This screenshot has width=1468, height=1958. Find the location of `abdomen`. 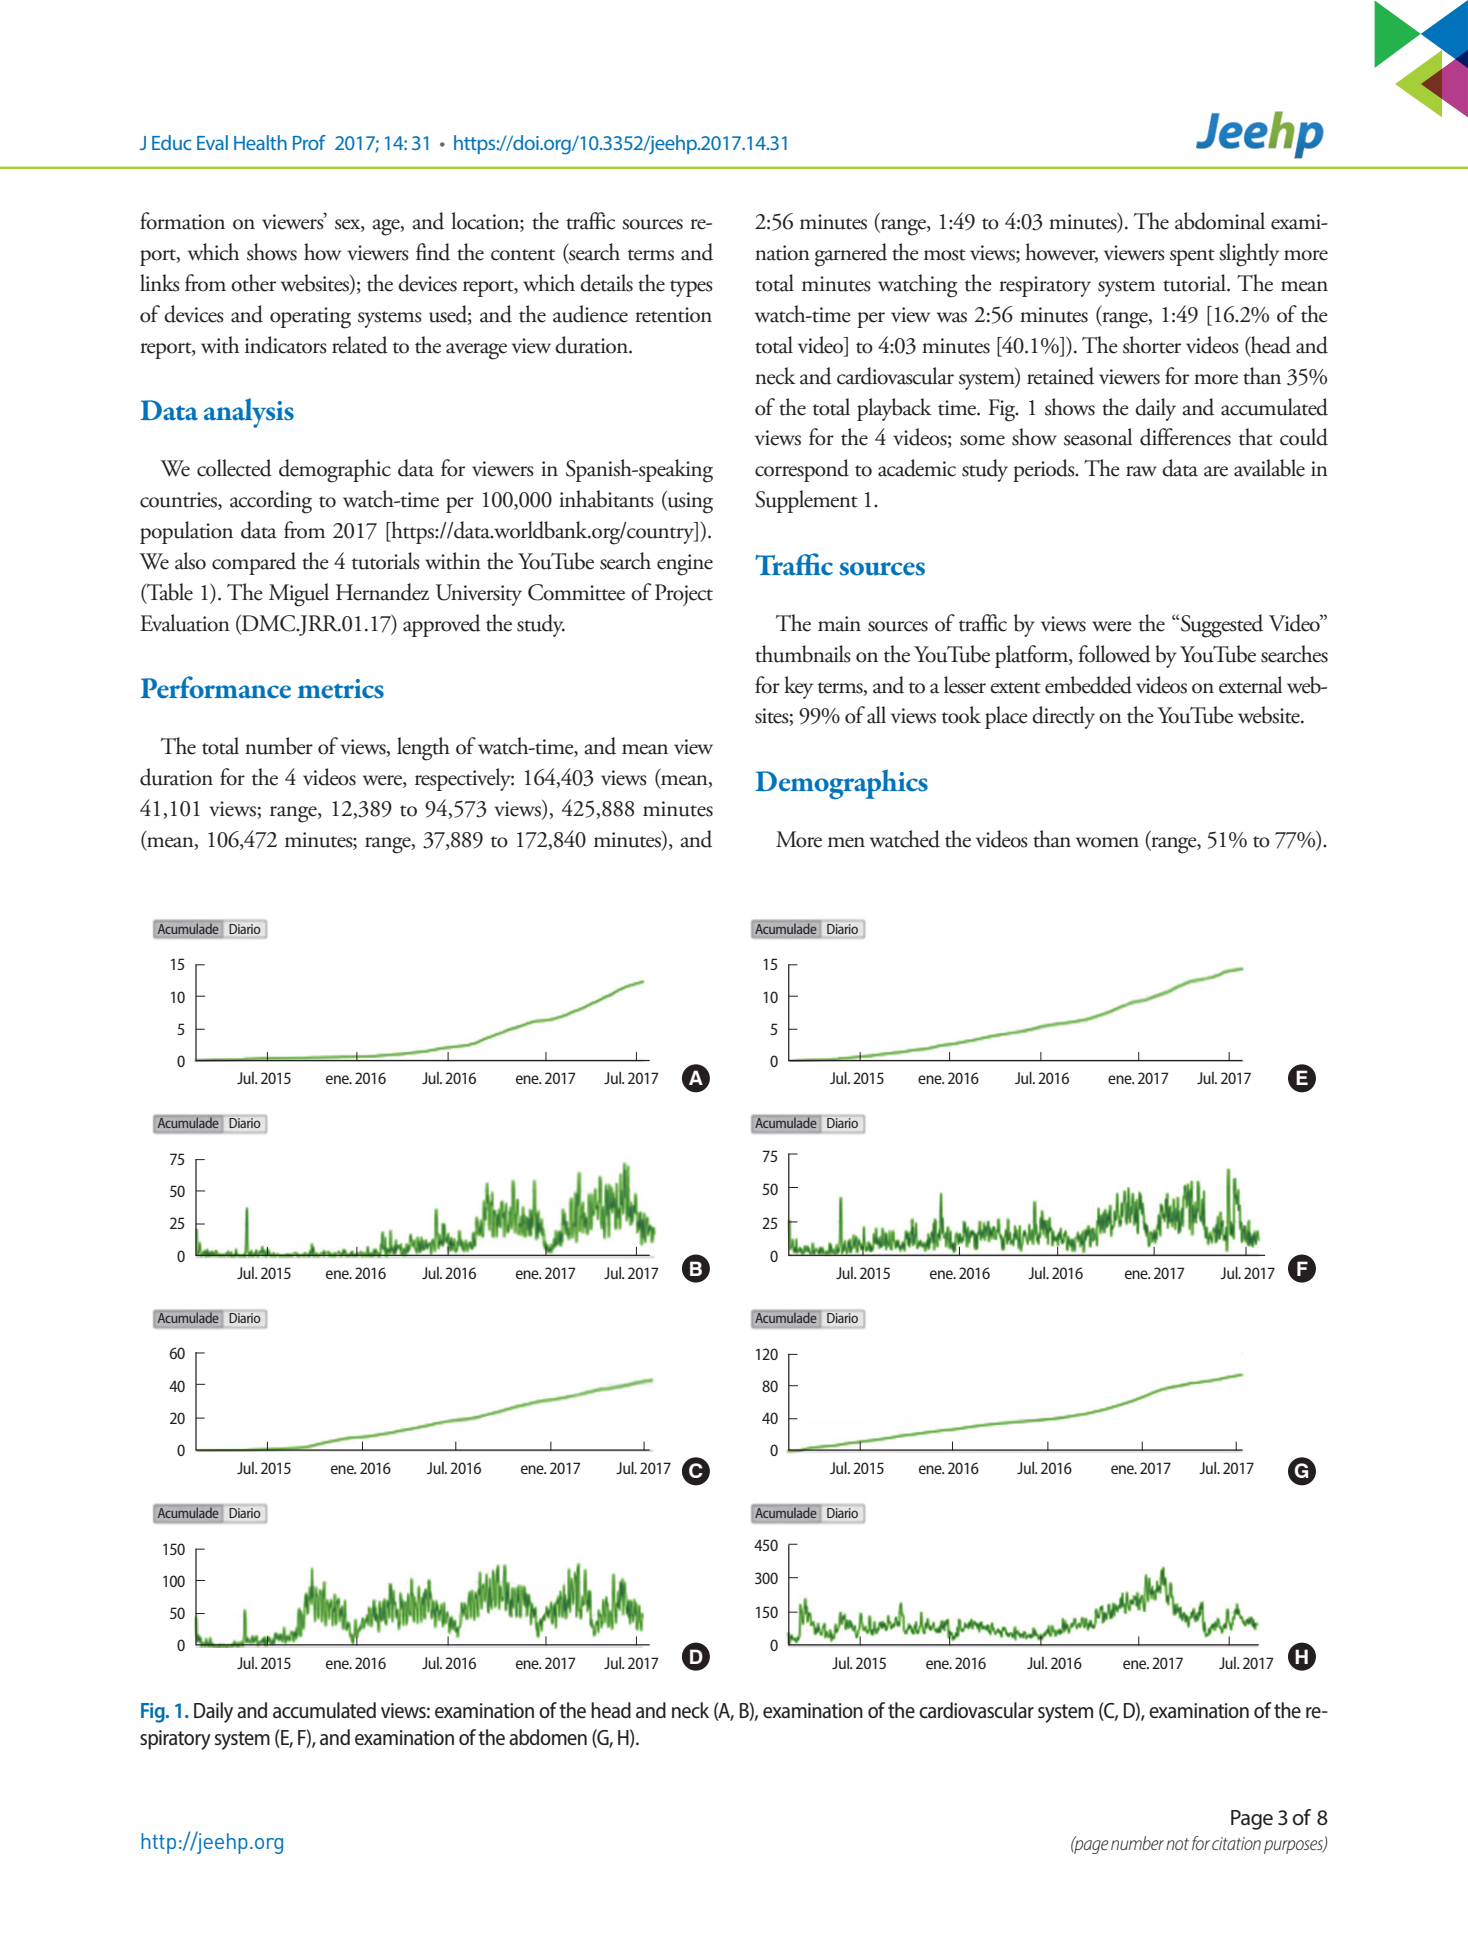

abdomen is located at coordinates (548, 1737).
